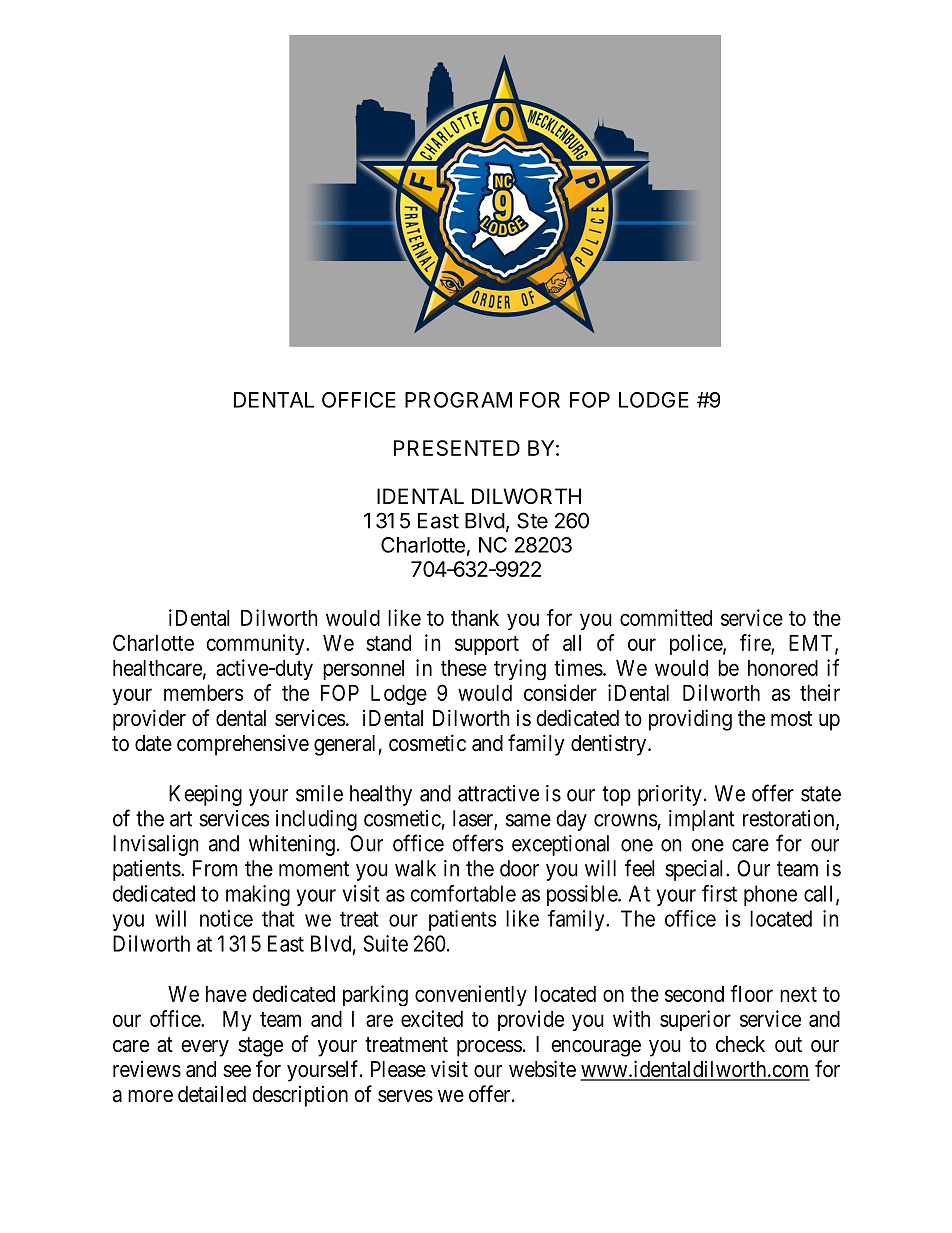 This document has height=1233, width=952. What do you see at coordinates (457, 448) in the document?
I see `PRESENTED` at bounding box center [457, 448].
